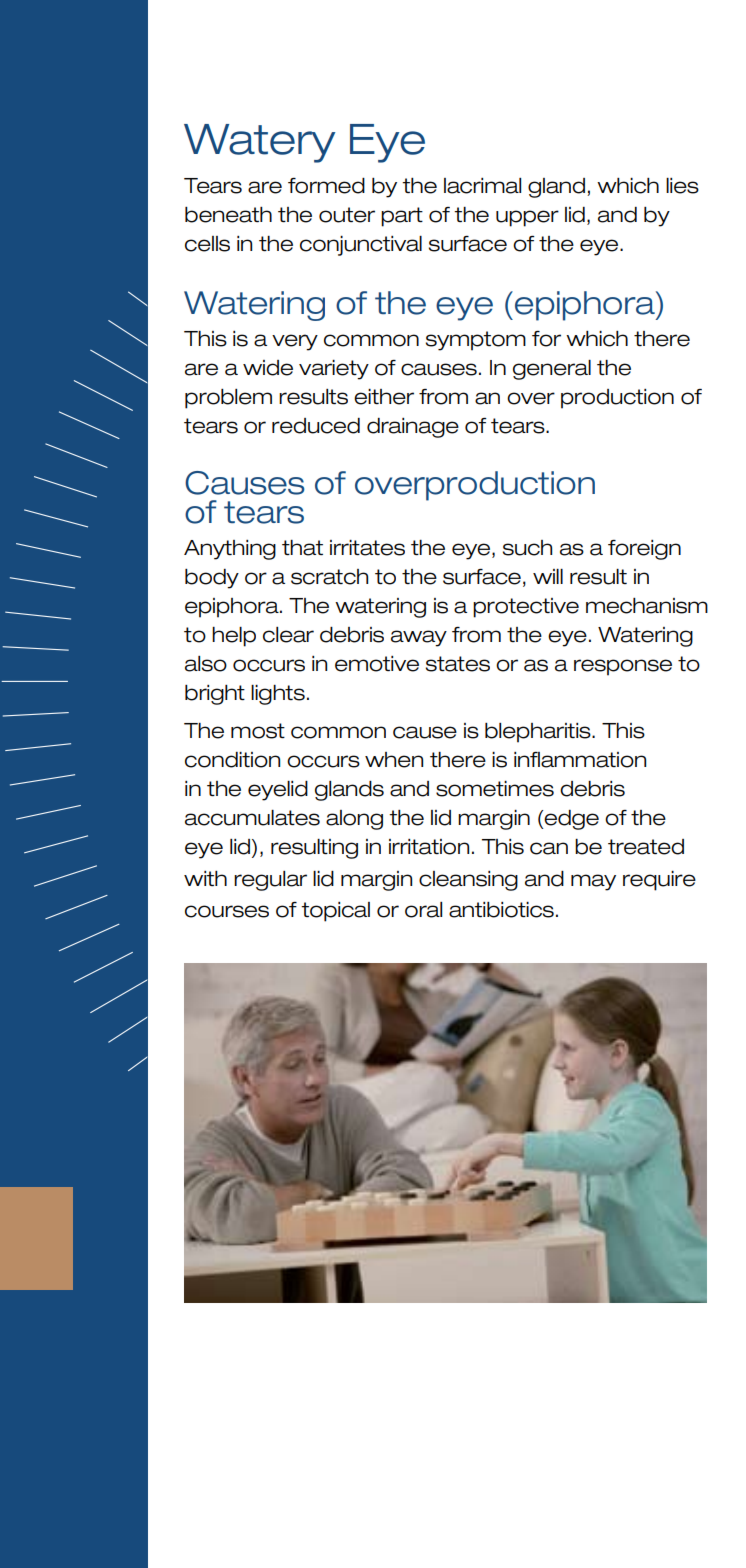 The image size is (746, 1568). What do you see at coordinates (259, 143) in the screenshot?
I see `Watery` at bounding box center [259, 143].
